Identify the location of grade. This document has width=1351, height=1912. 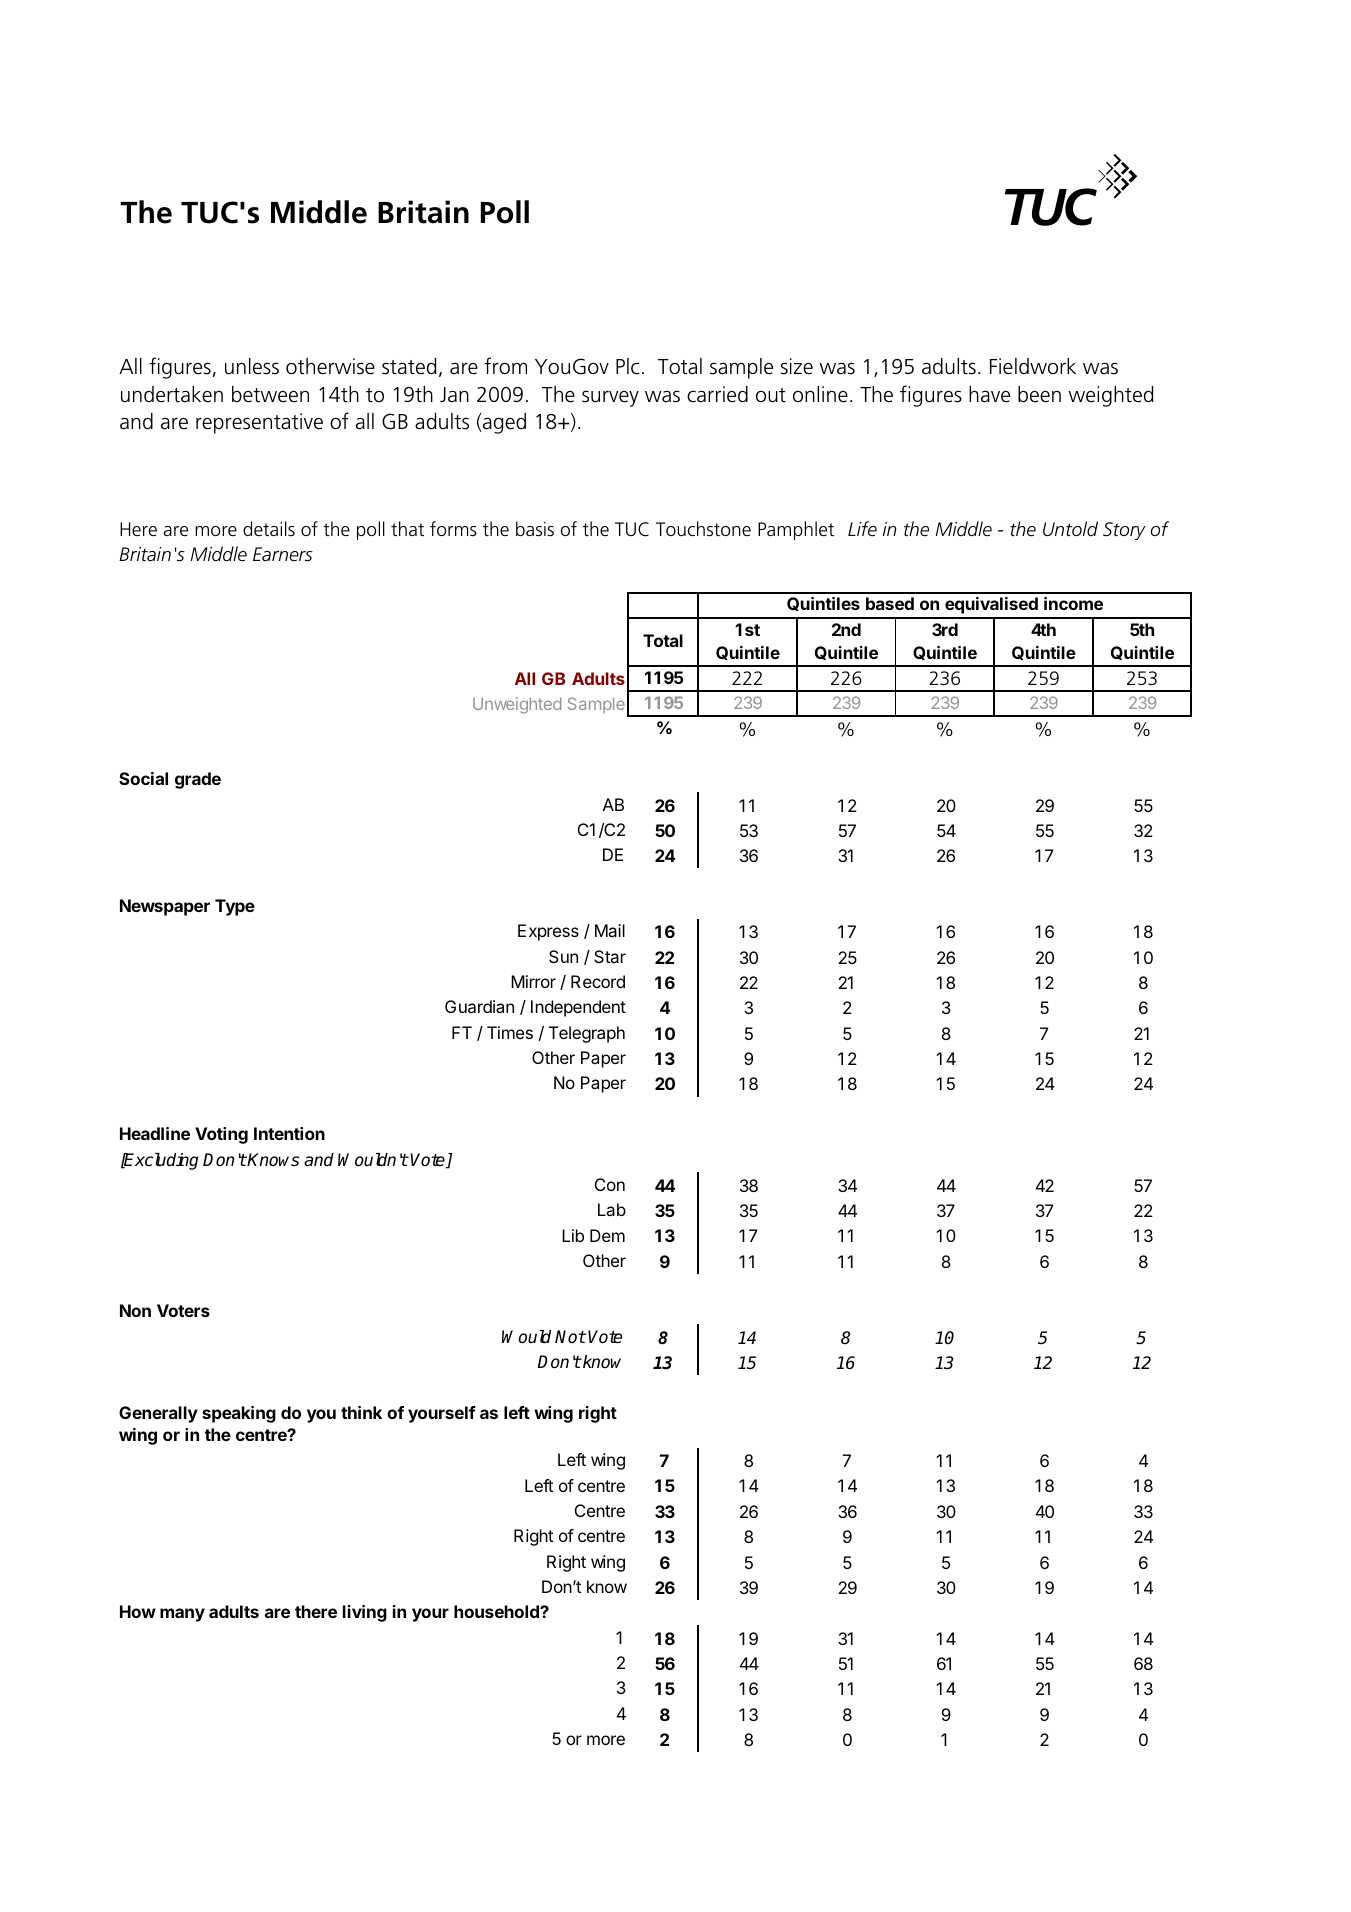
(198, 780).
